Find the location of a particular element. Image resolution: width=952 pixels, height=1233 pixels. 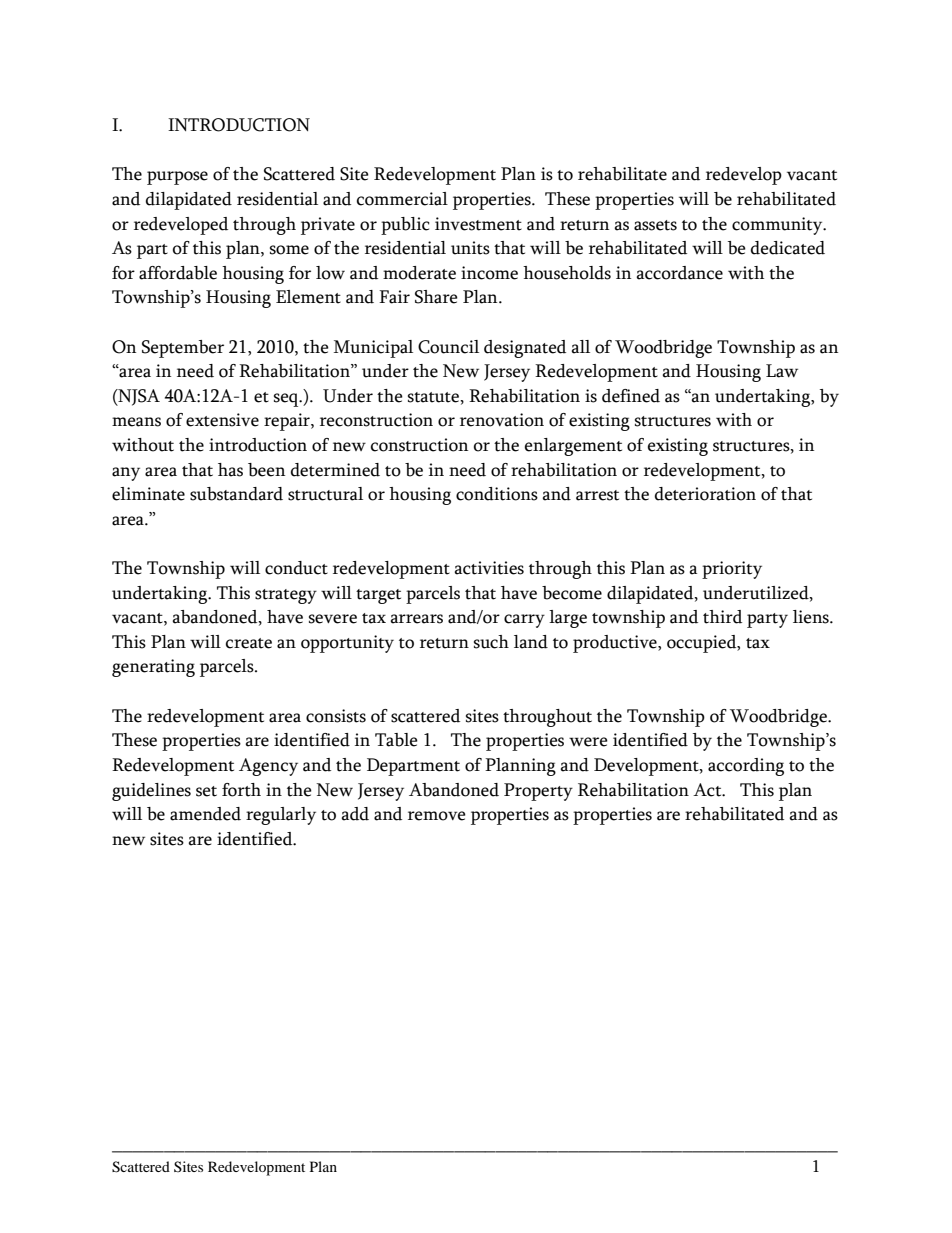

substandard is located at coordinates (236, 494).
